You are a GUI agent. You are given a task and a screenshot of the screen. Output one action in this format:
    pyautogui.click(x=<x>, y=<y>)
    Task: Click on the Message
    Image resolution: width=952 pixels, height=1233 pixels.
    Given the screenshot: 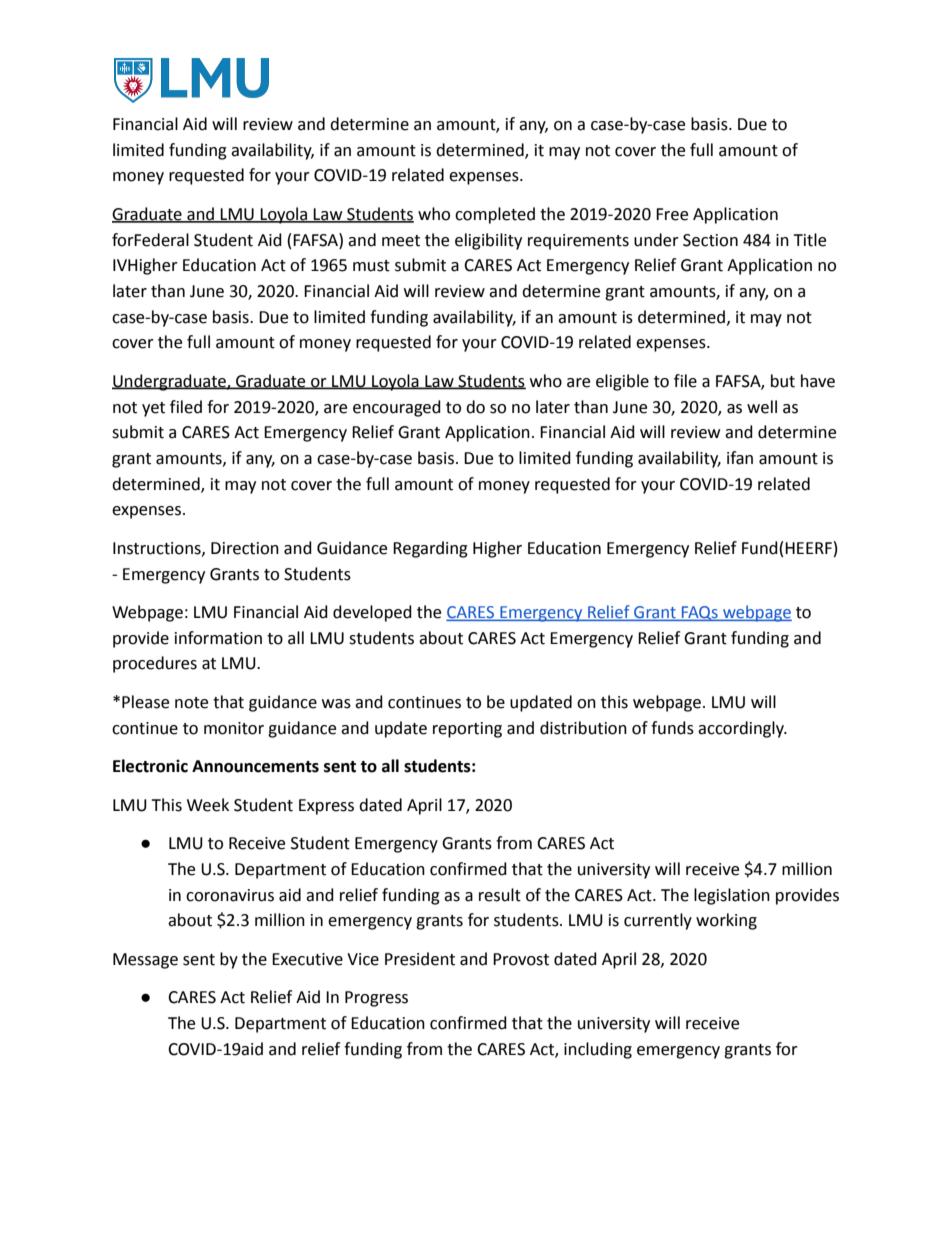 What is the action you would take?
    pyautogui.click(x=145, y=961)
